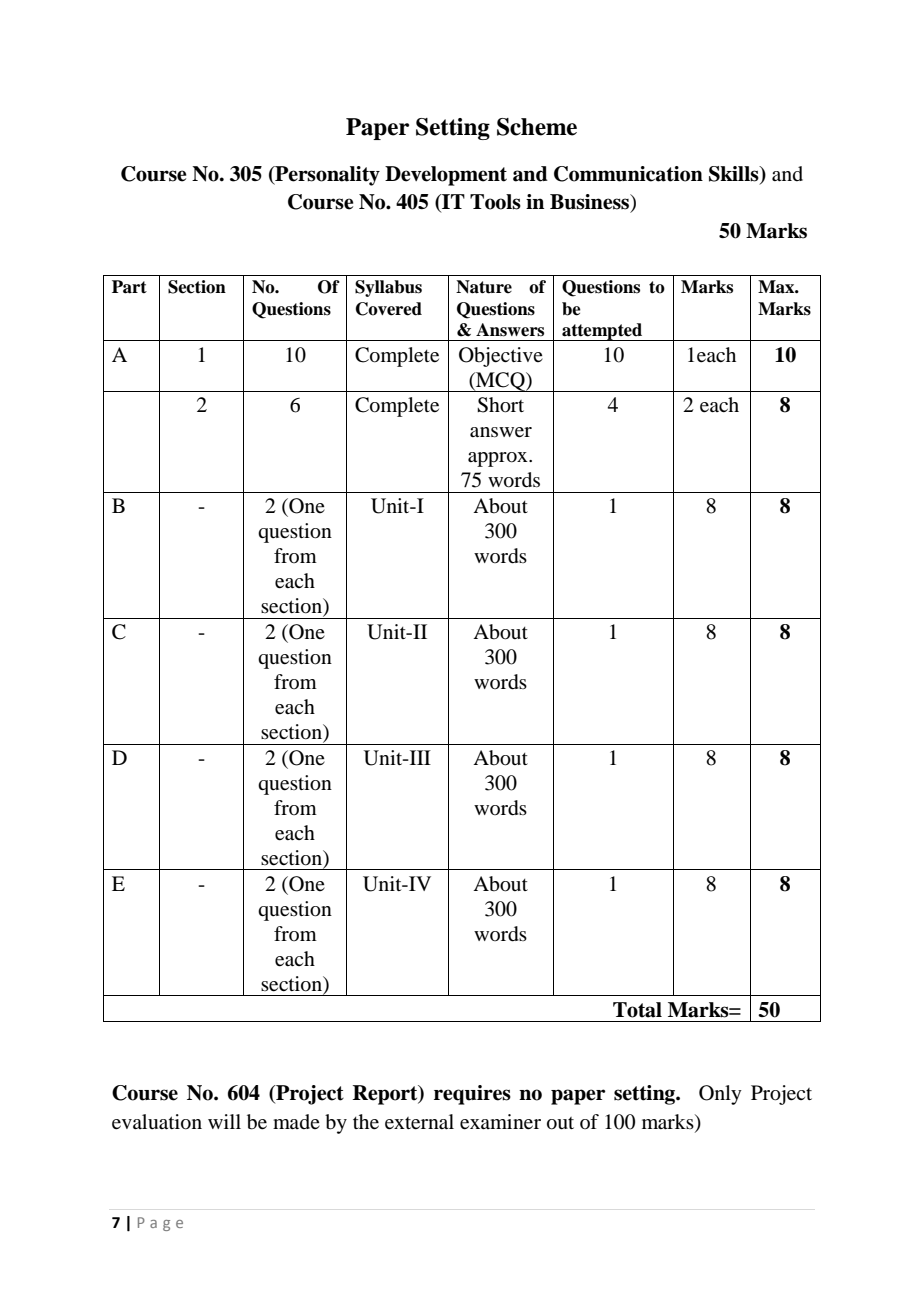 The width and height of the screenshot is (924, 1308). Describe the element at coordinates (129, 287) in the screenshot. I see `Part` at that location.
